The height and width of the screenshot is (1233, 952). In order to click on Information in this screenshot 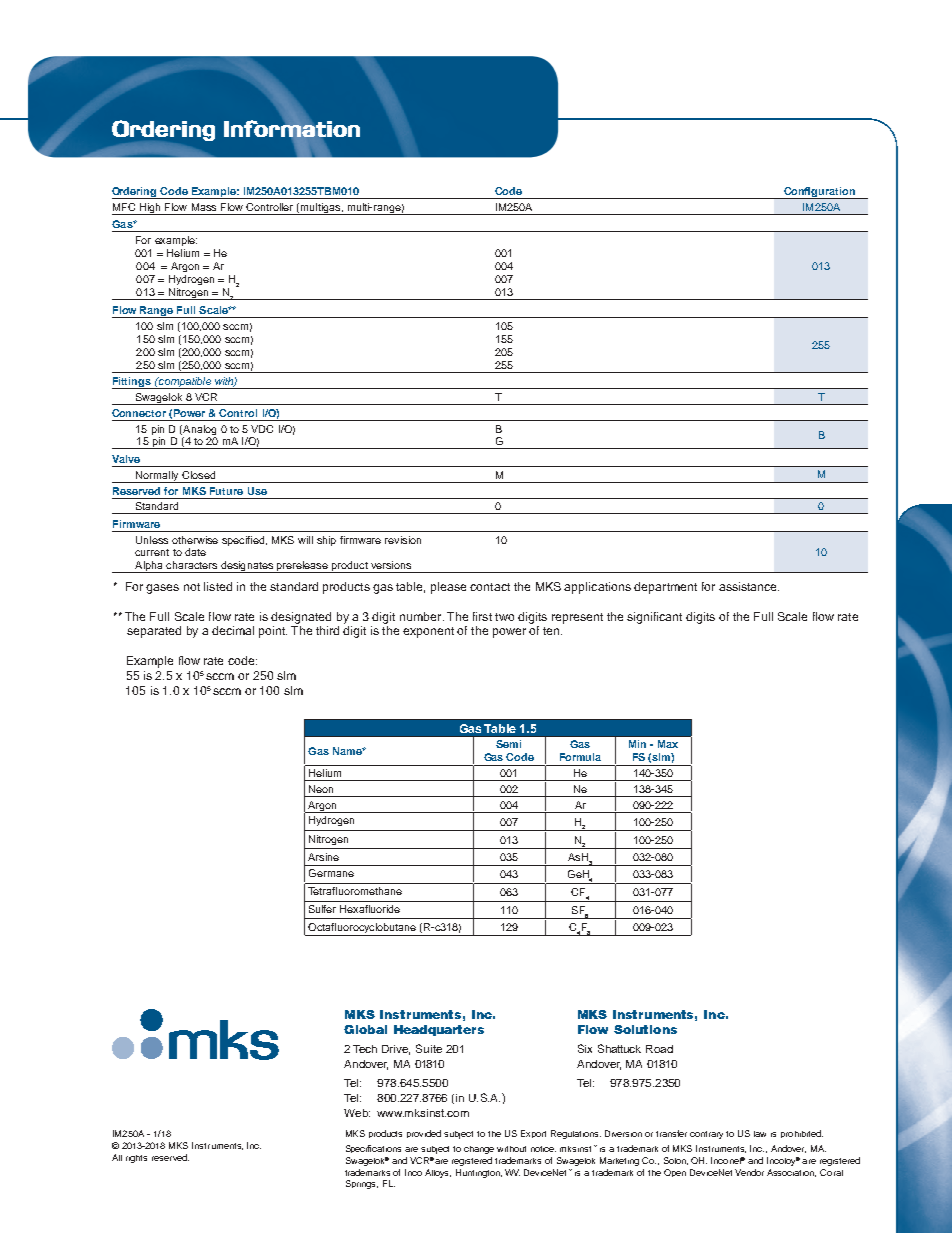, I will do `click(292, 129)`.
